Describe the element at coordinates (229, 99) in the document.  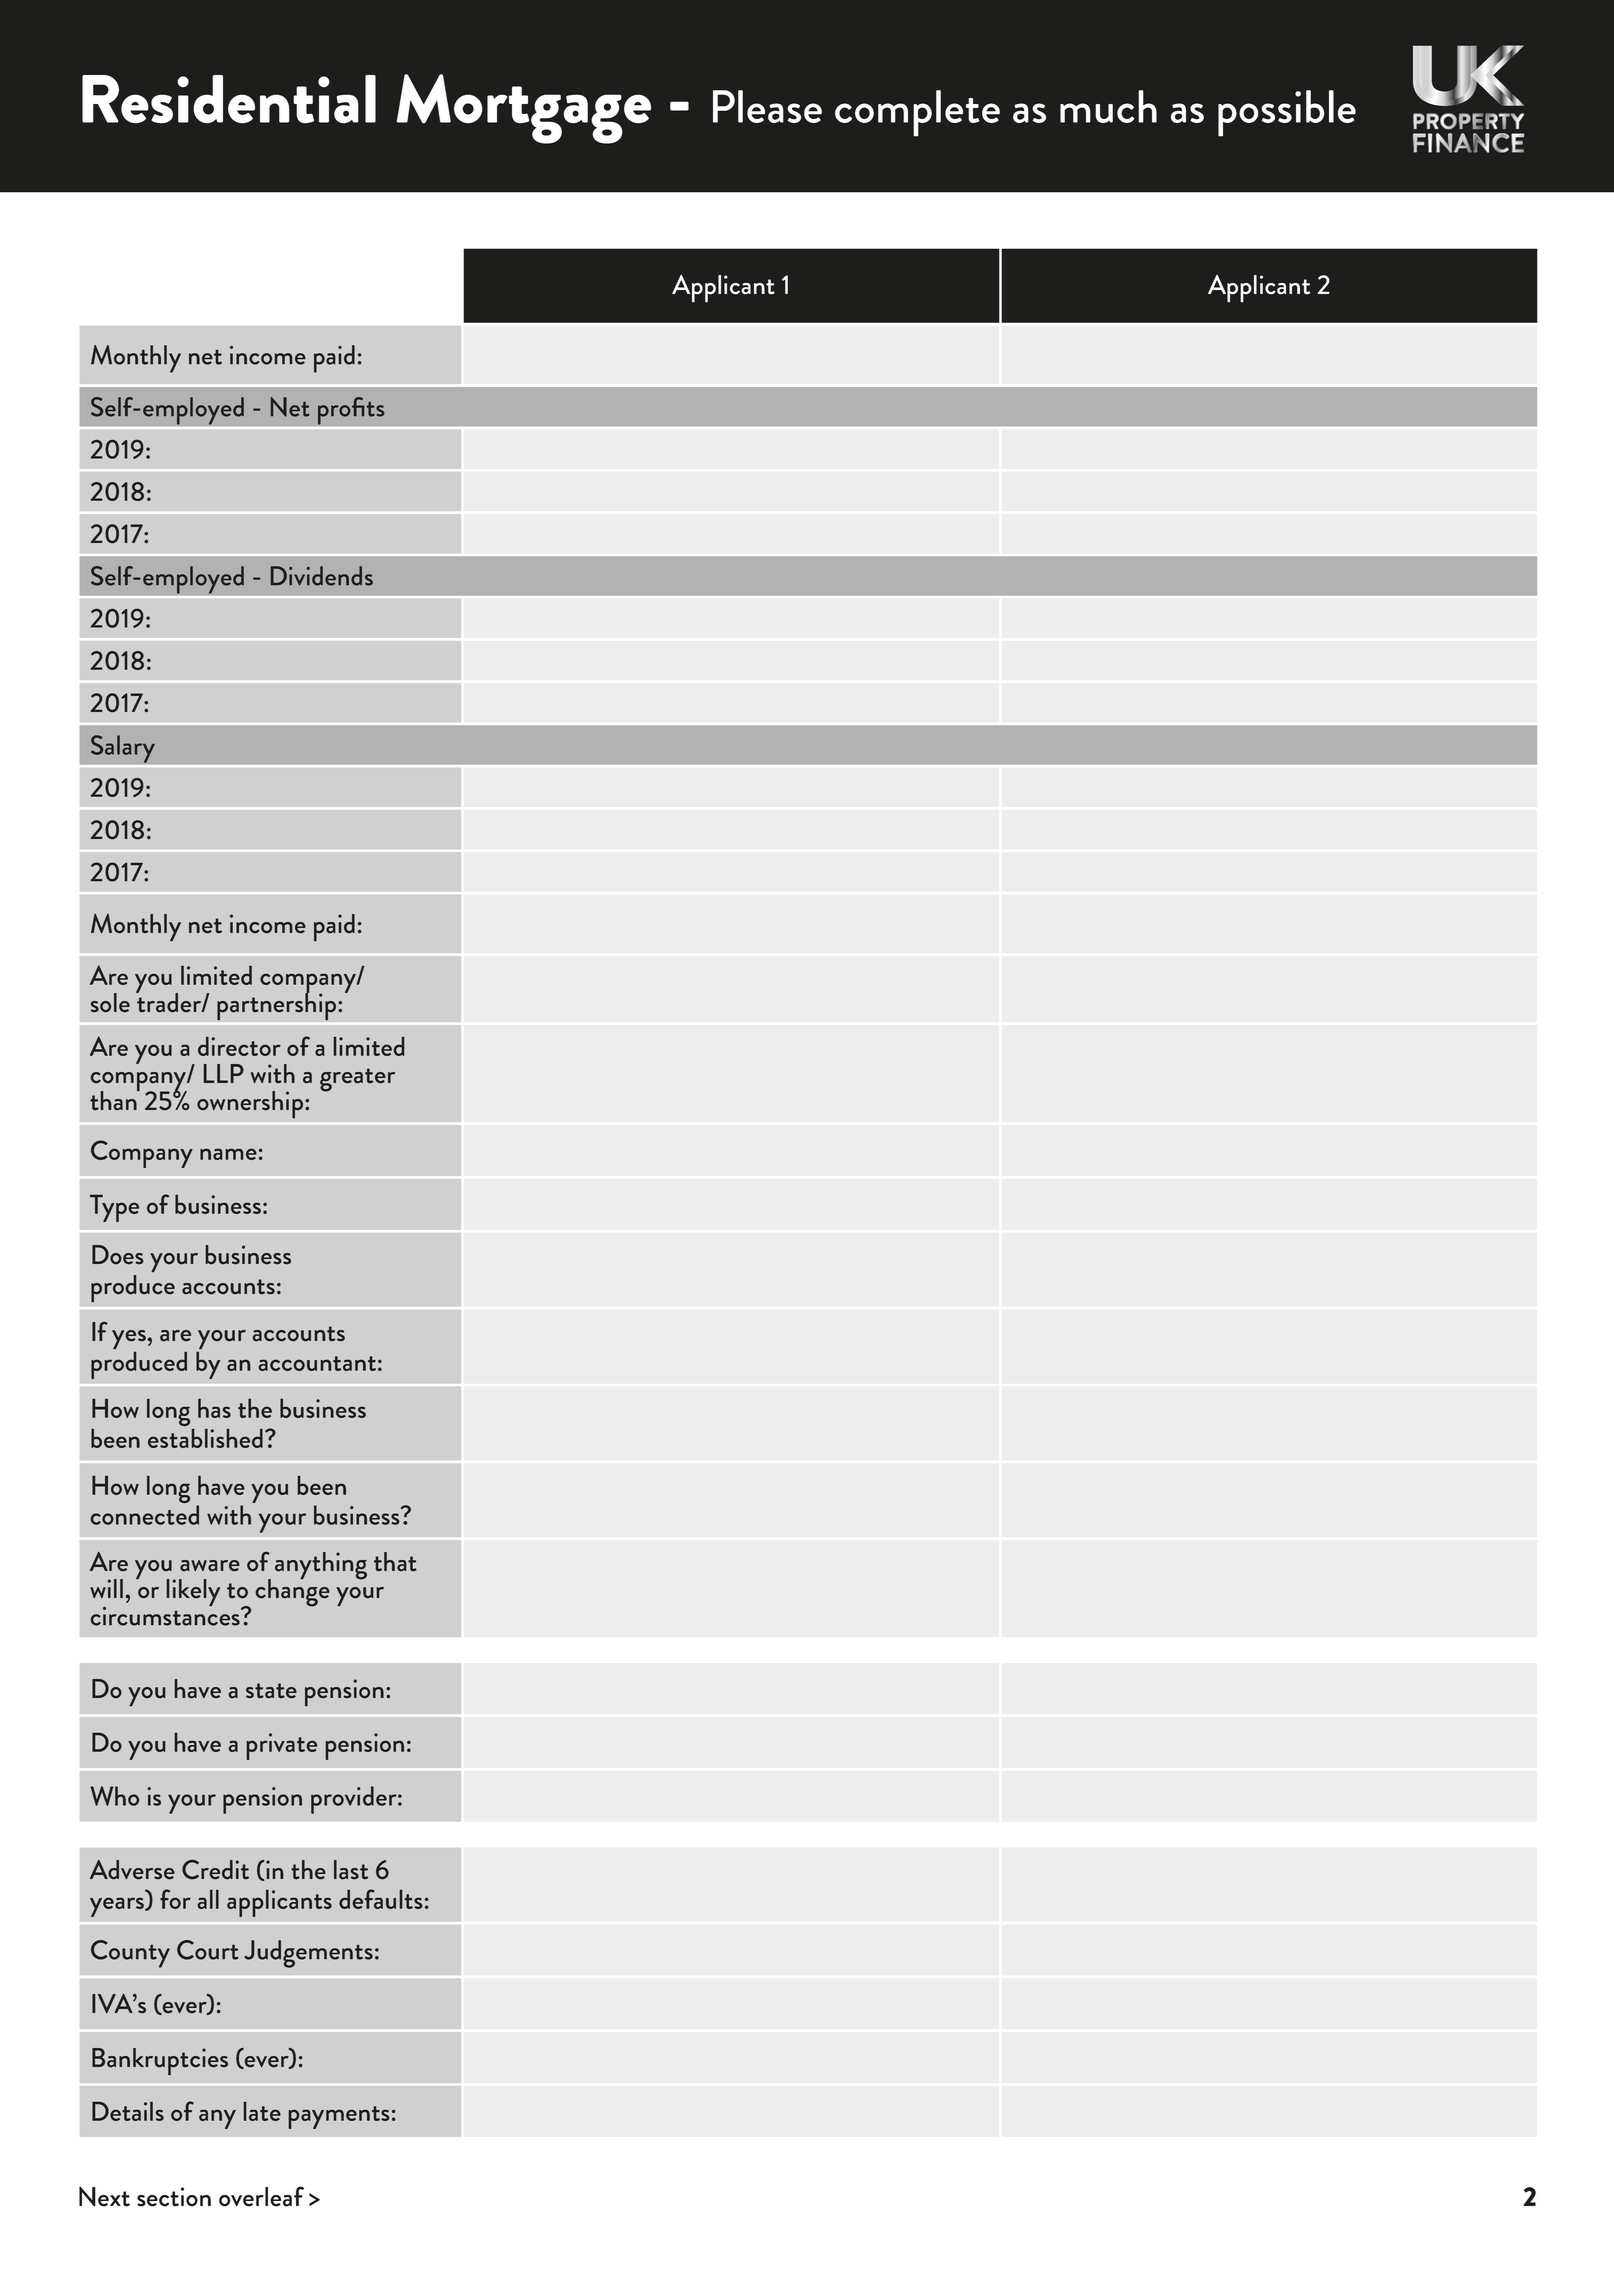
I see `Residential` at that location.
